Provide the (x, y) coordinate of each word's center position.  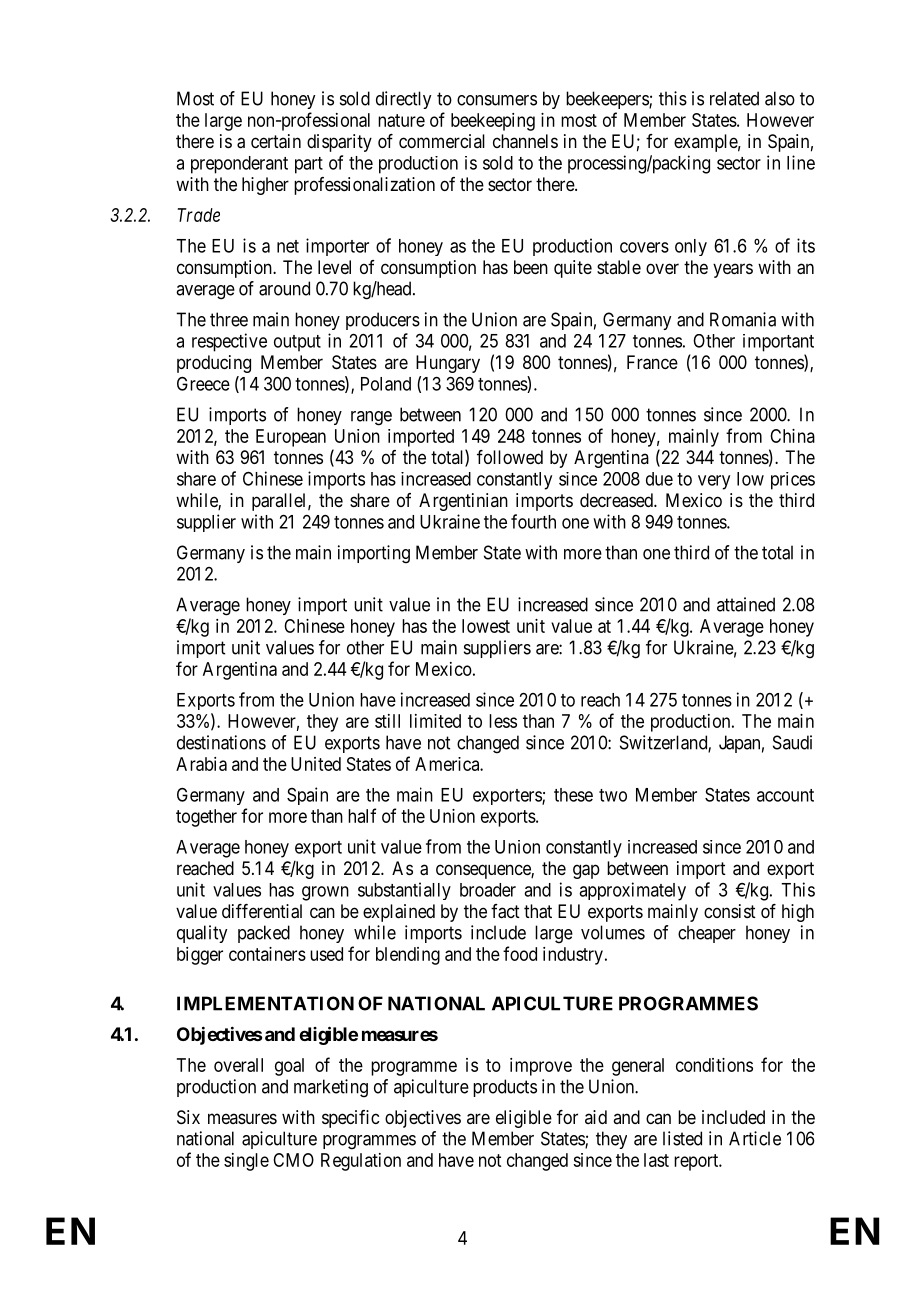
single (246, 1162)
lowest (486, 626)
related (734, 98)
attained (746, 604)
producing (214, 364)
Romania (743, 319)
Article (755, 1138)
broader (488, 890)
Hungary (448, 364)
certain (276, 141)
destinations (221, 742)
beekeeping (493, 122)
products (505, 1088)
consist (730, 911)
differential (262, 911)
